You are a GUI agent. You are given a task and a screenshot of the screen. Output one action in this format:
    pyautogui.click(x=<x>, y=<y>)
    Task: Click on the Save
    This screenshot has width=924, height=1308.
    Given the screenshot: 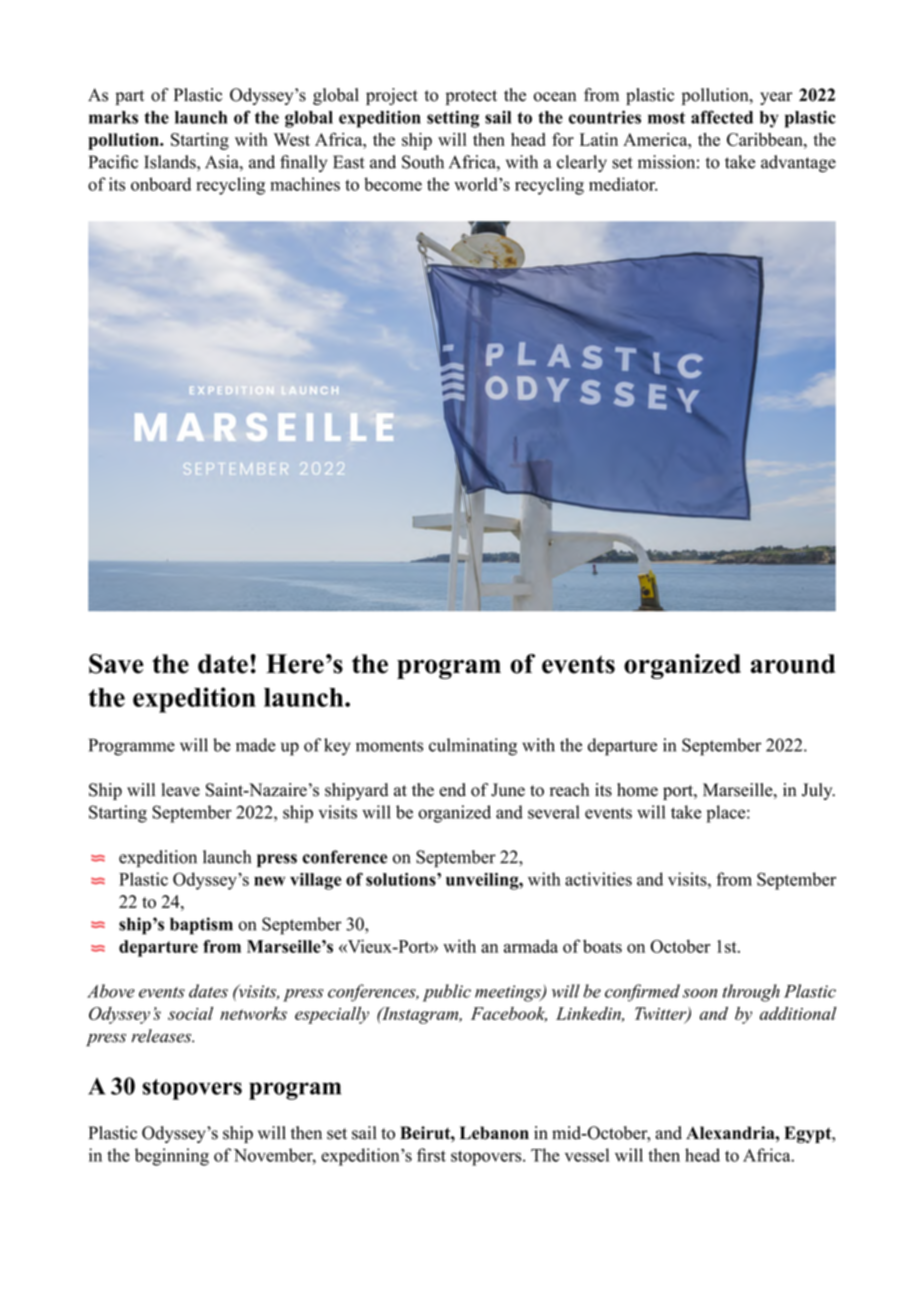 What is the action you would take?
    pyautogui.click(x=116, y=664)
